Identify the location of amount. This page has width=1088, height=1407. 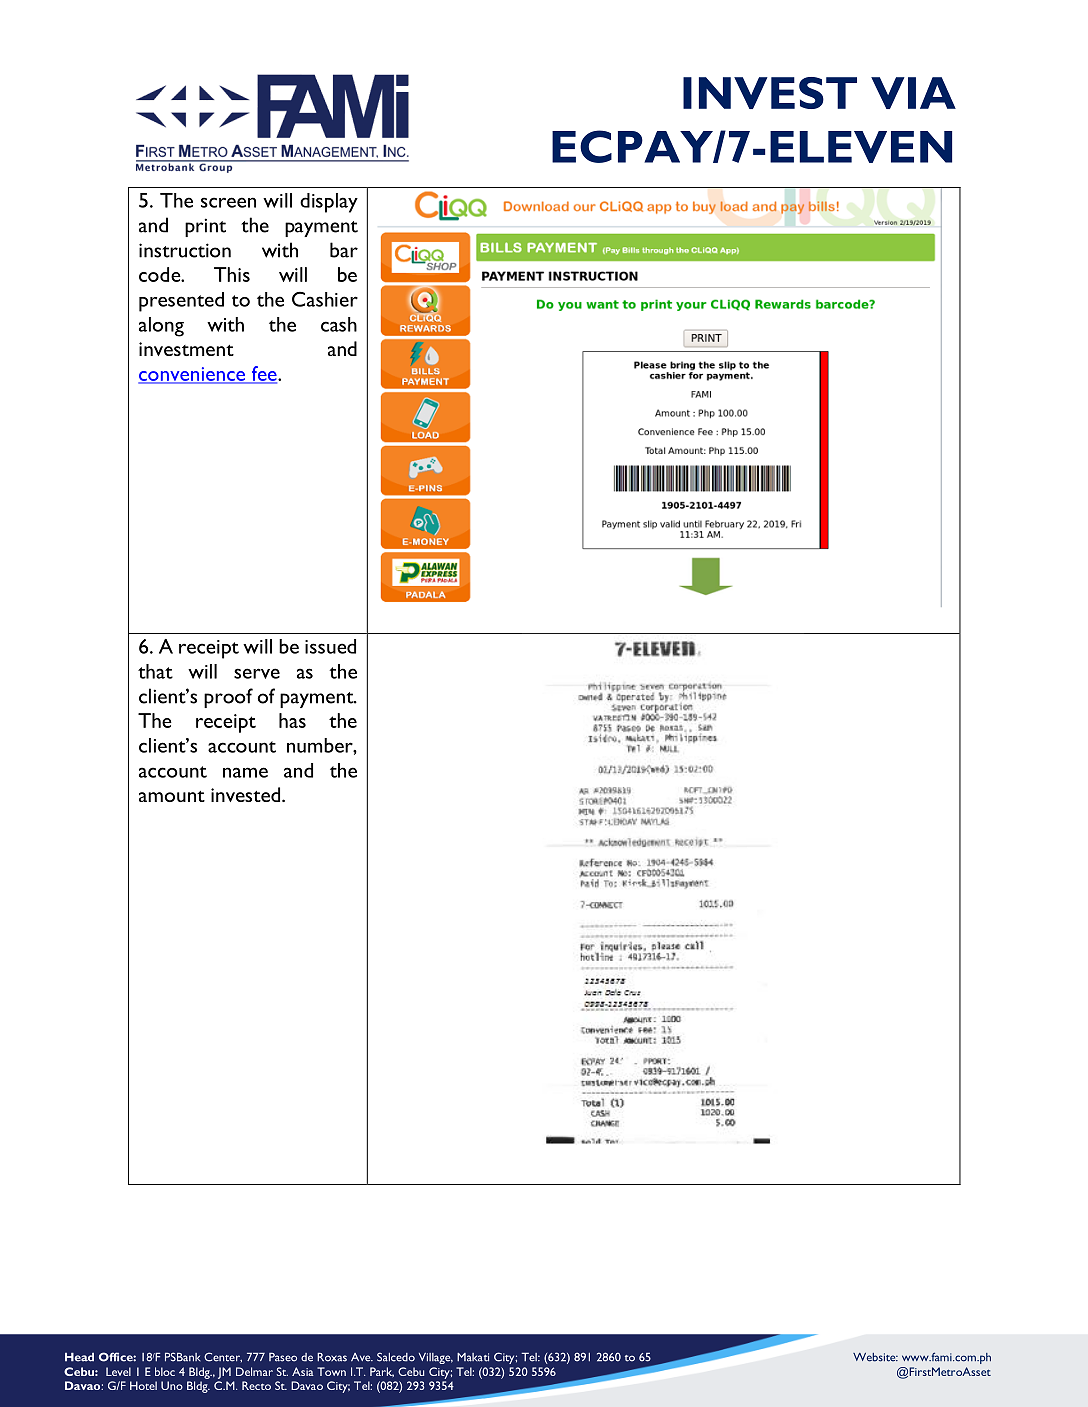
(172, 796).
